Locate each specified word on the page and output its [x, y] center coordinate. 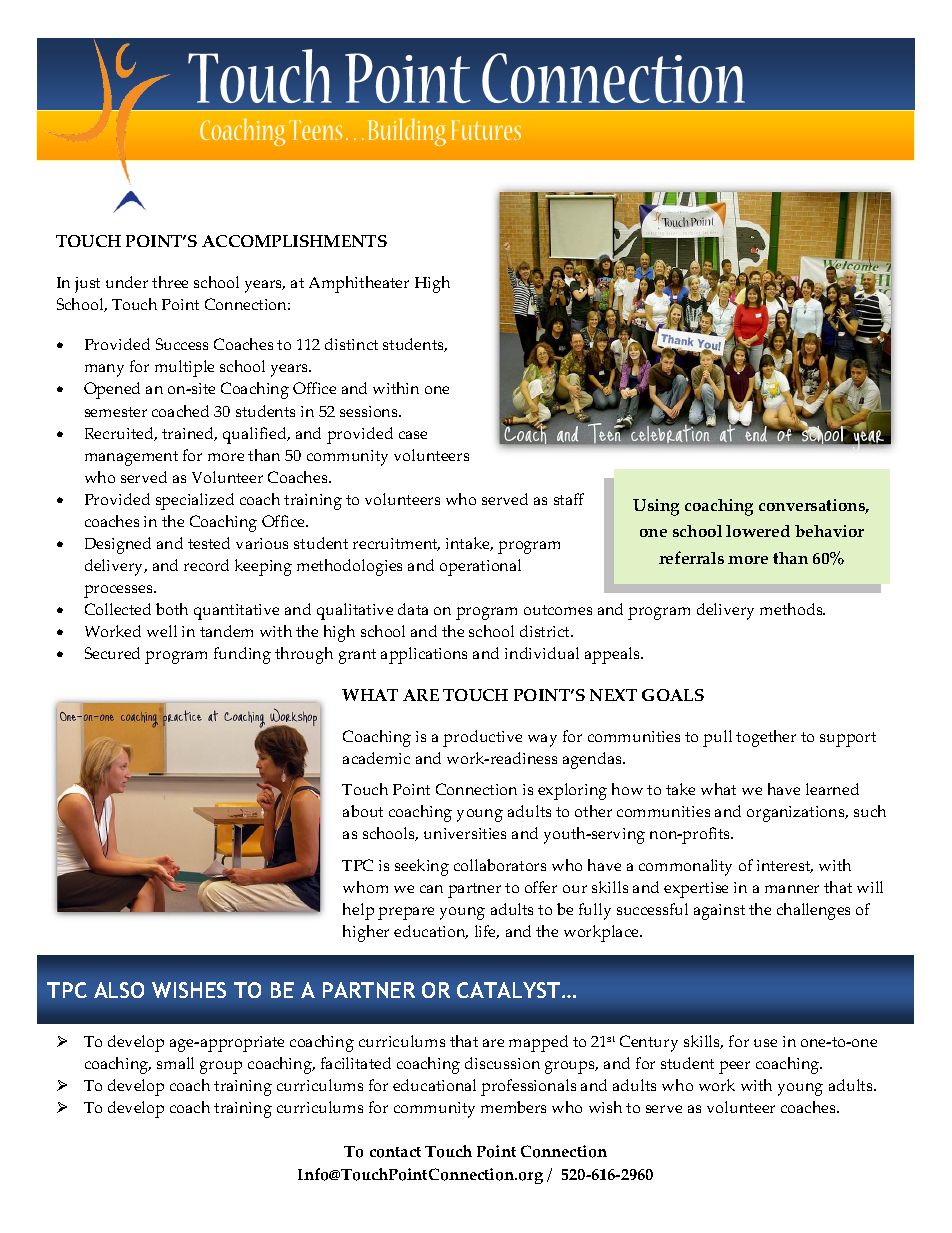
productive [482, 738]
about [363, 811]
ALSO [119, 990]
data [413, 609]
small [175, 1063]
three [170, 282]
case [413, 435]
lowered [758, 531]
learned [832, 789]
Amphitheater [359, 284]
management [131, 458]
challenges [813, 911]
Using [656, 507]
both [172, 609]
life [487, 932]
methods [792, 609]
